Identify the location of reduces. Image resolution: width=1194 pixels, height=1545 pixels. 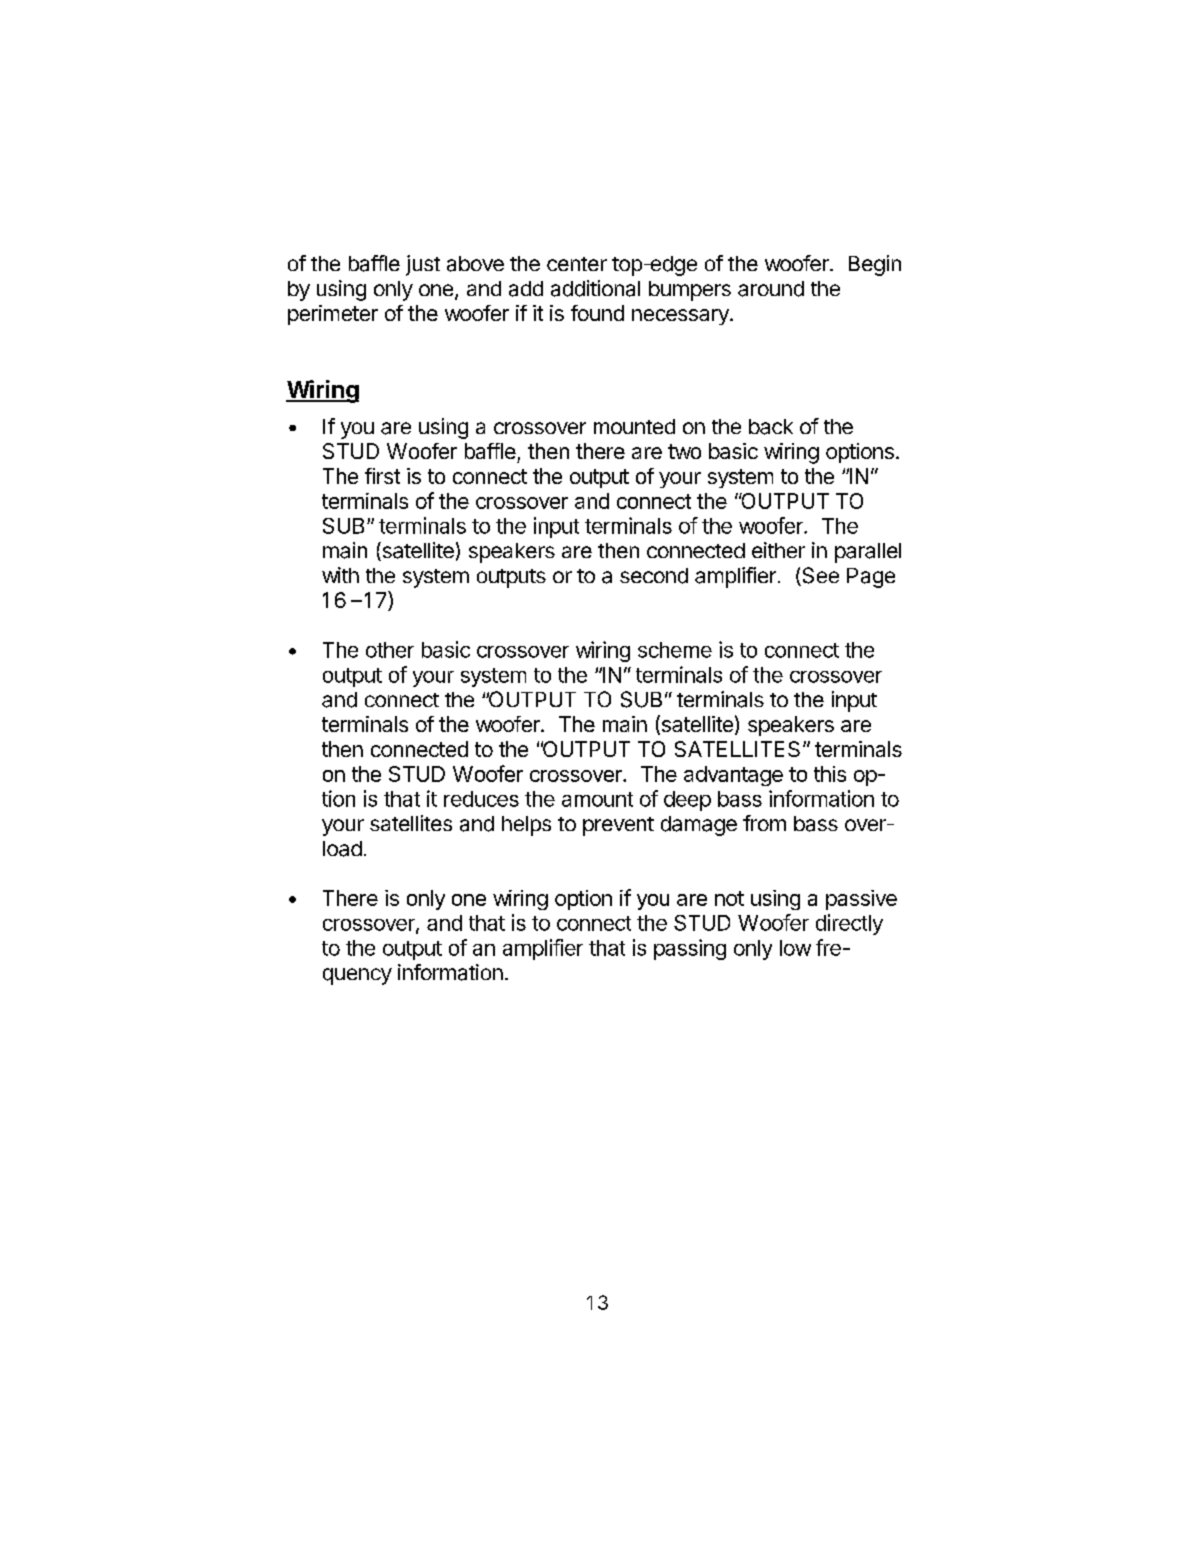
(481, 799).
